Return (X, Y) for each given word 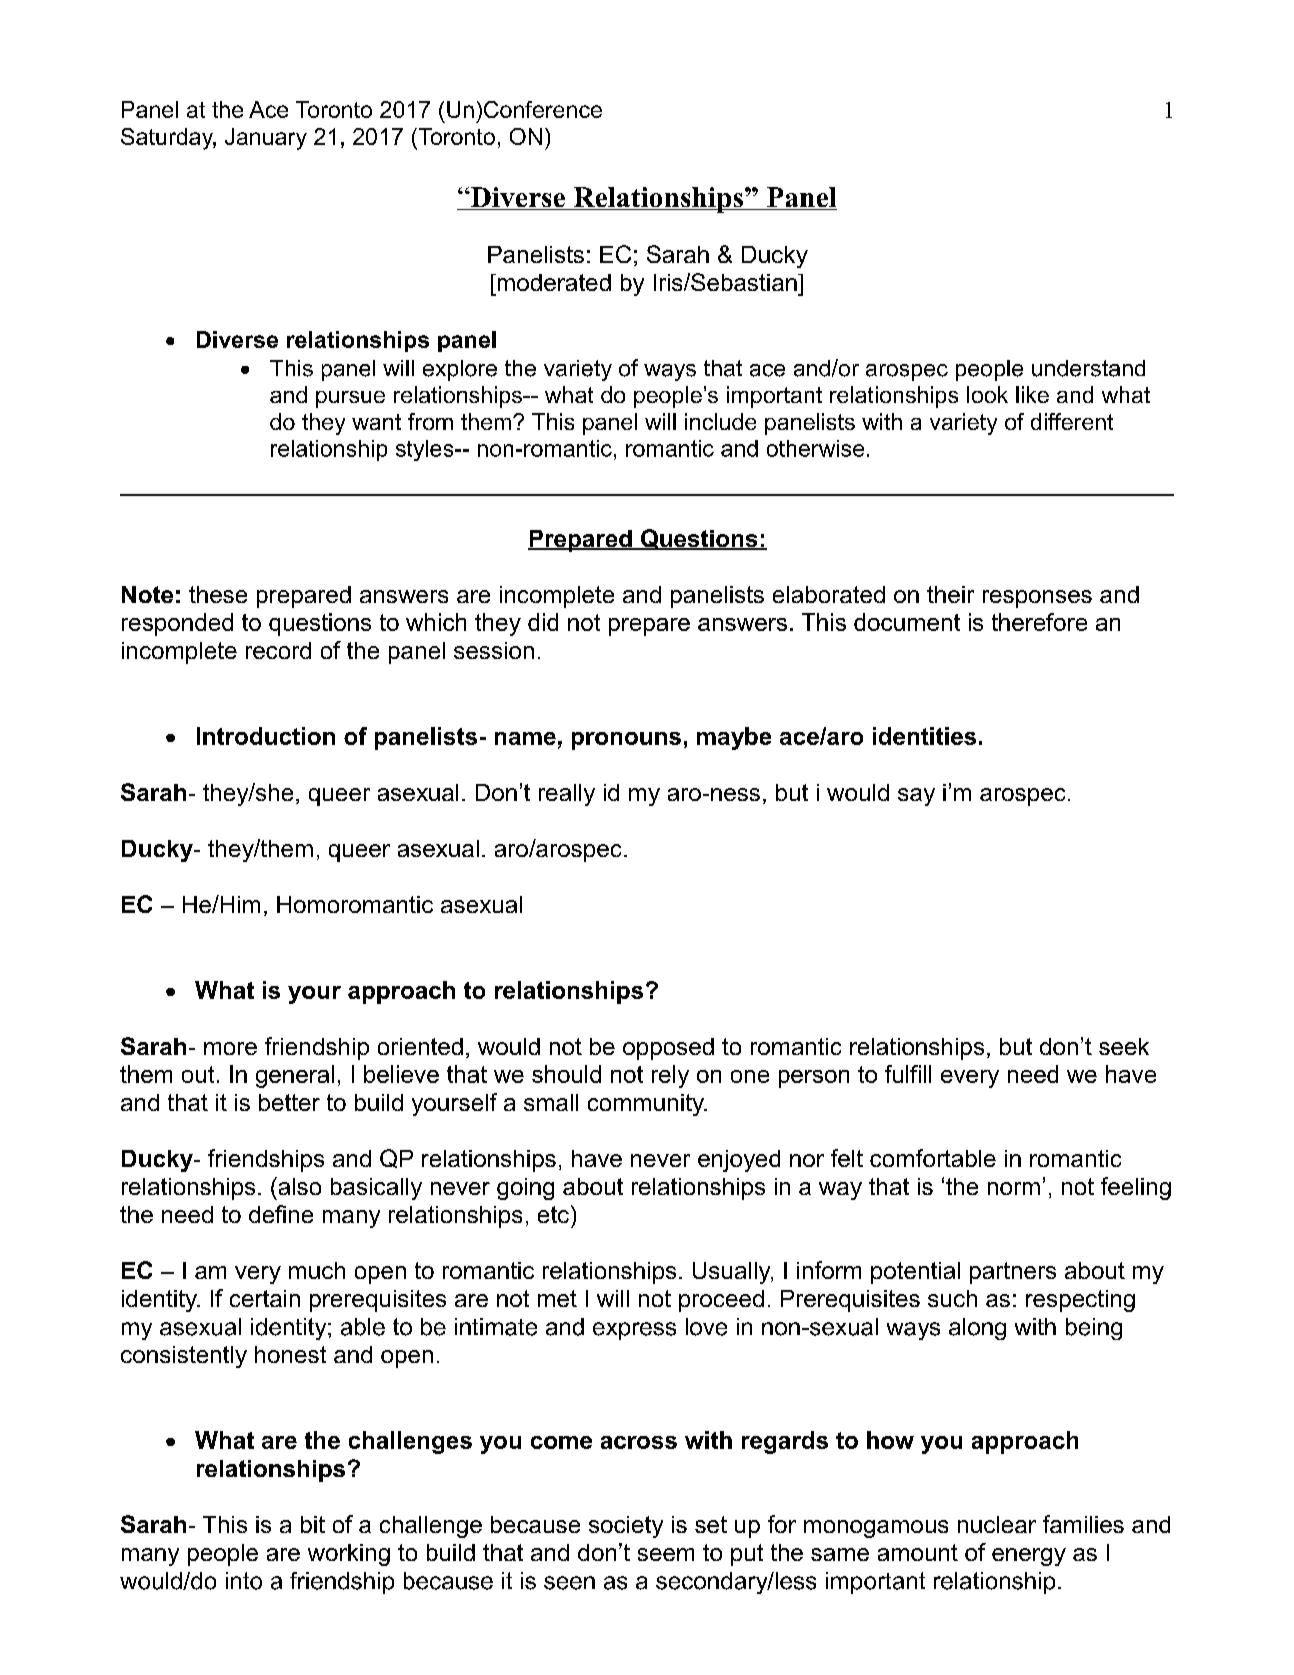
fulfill (908, 1074)
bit (313, 1524)
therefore (1039, 622)
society (626, 1527)
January (266, 139)
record (278, 650)
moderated (553, 282)
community (647, 1105)
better (289, 1102)
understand (1088, 368)
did (543, 622)
